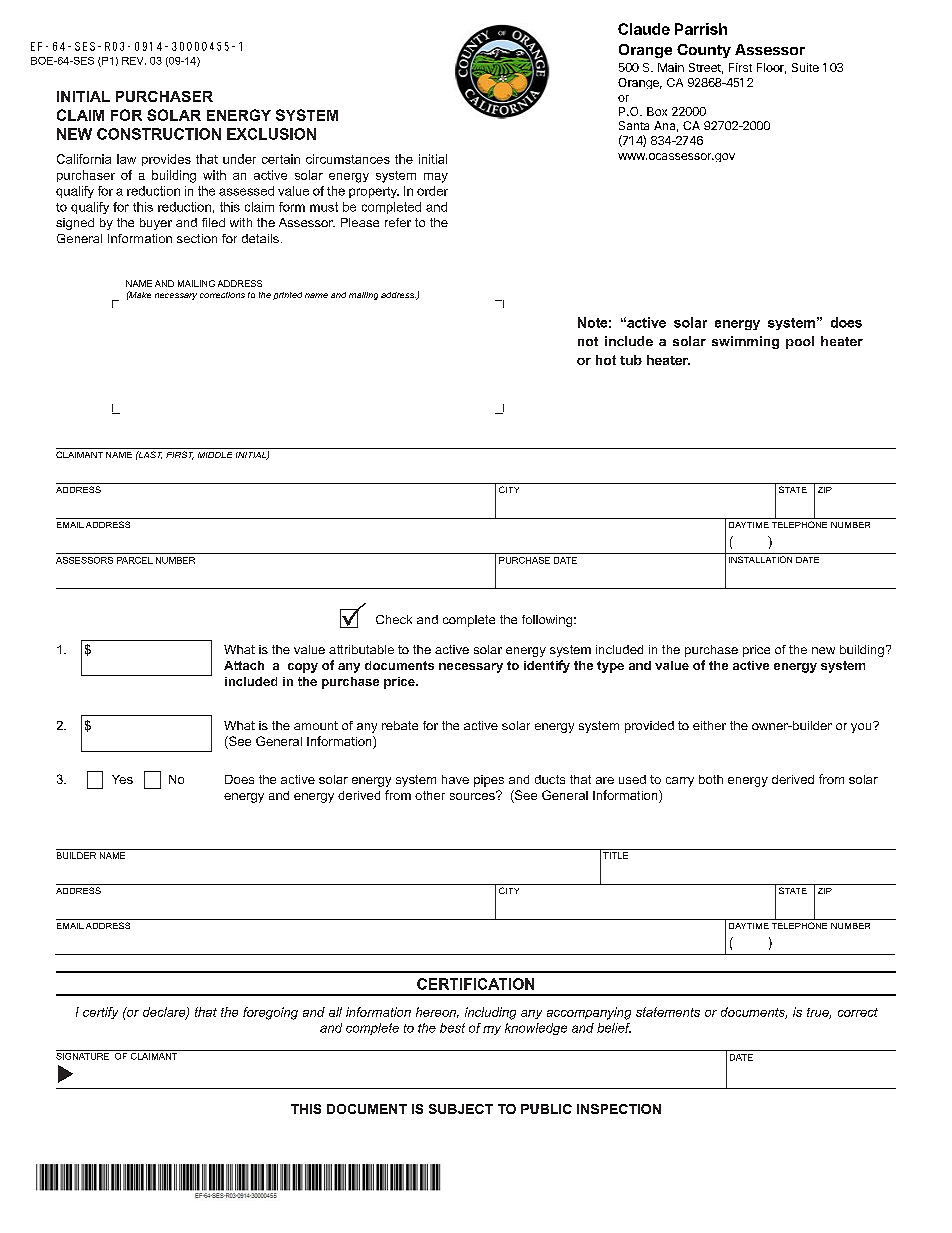 The height and width of the page is (1233, 952). I want to click on may, so click(436, 178).
